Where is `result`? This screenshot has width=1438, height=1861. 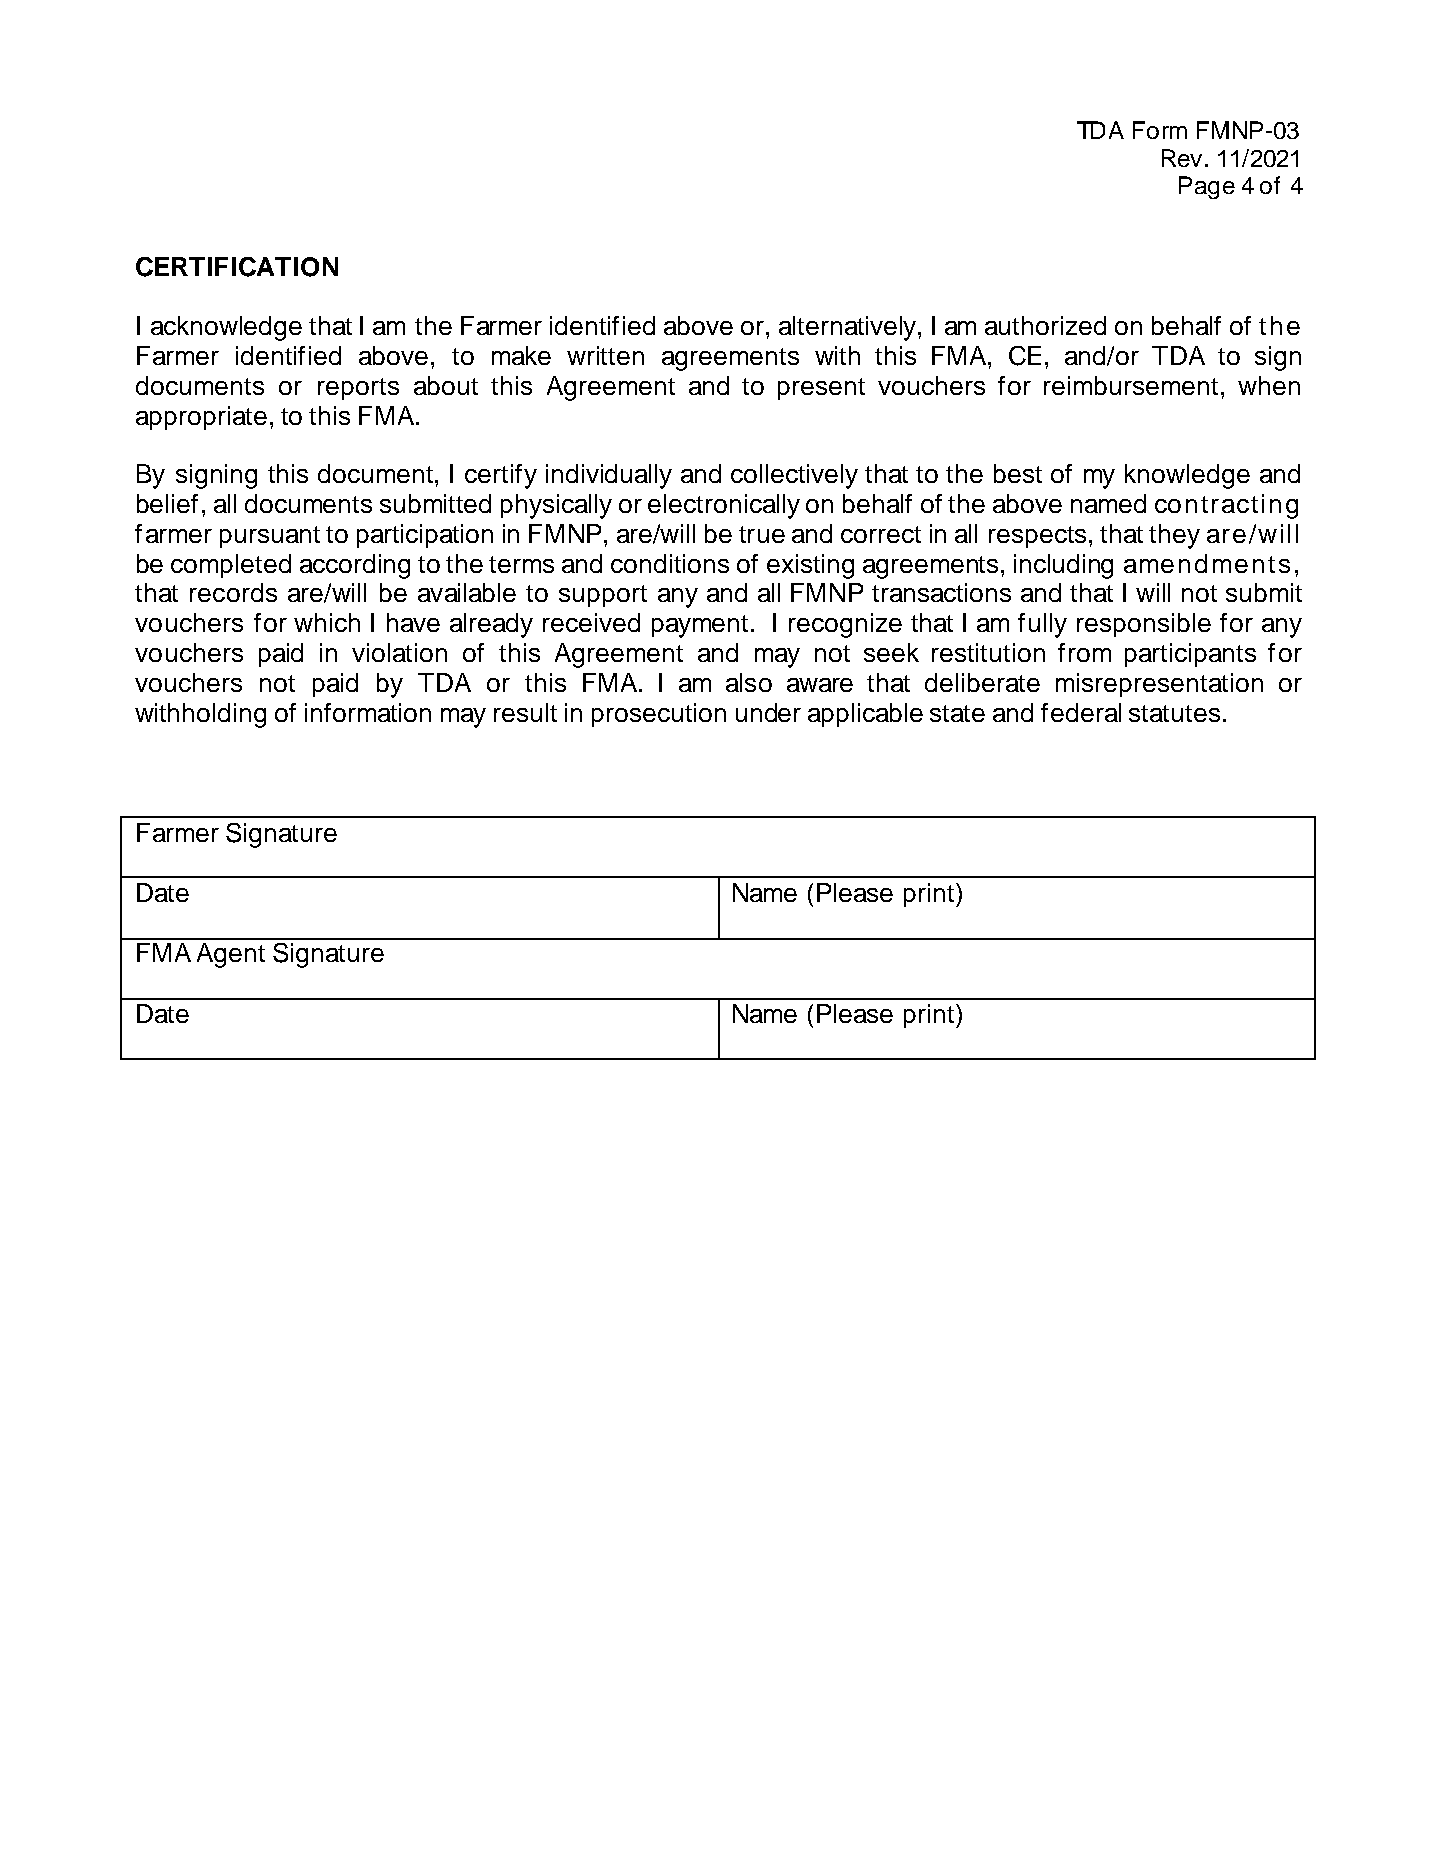 result is located at coordinates (525, 712).
